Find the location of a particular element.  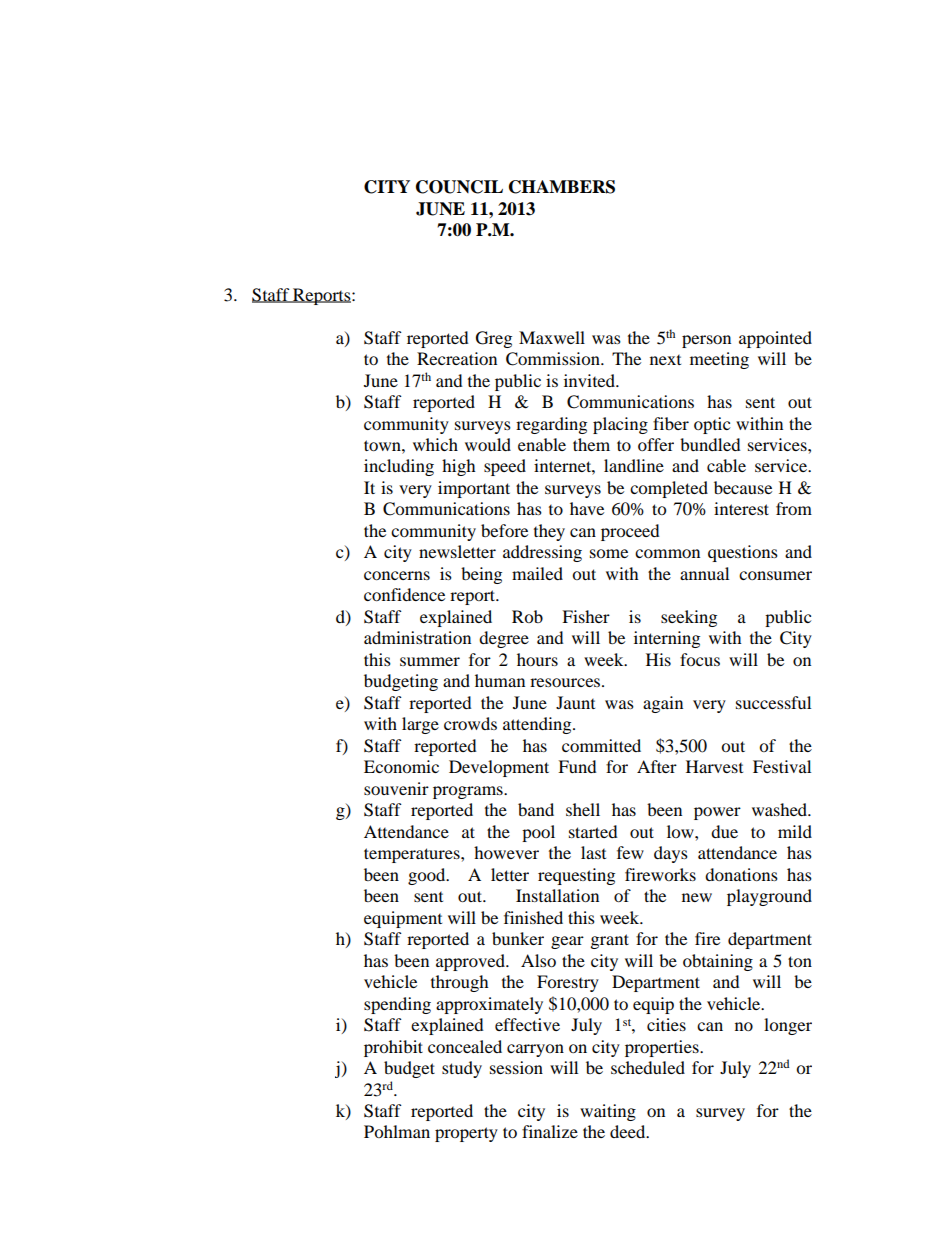

waiting is located at coordinates (608, 1112).
